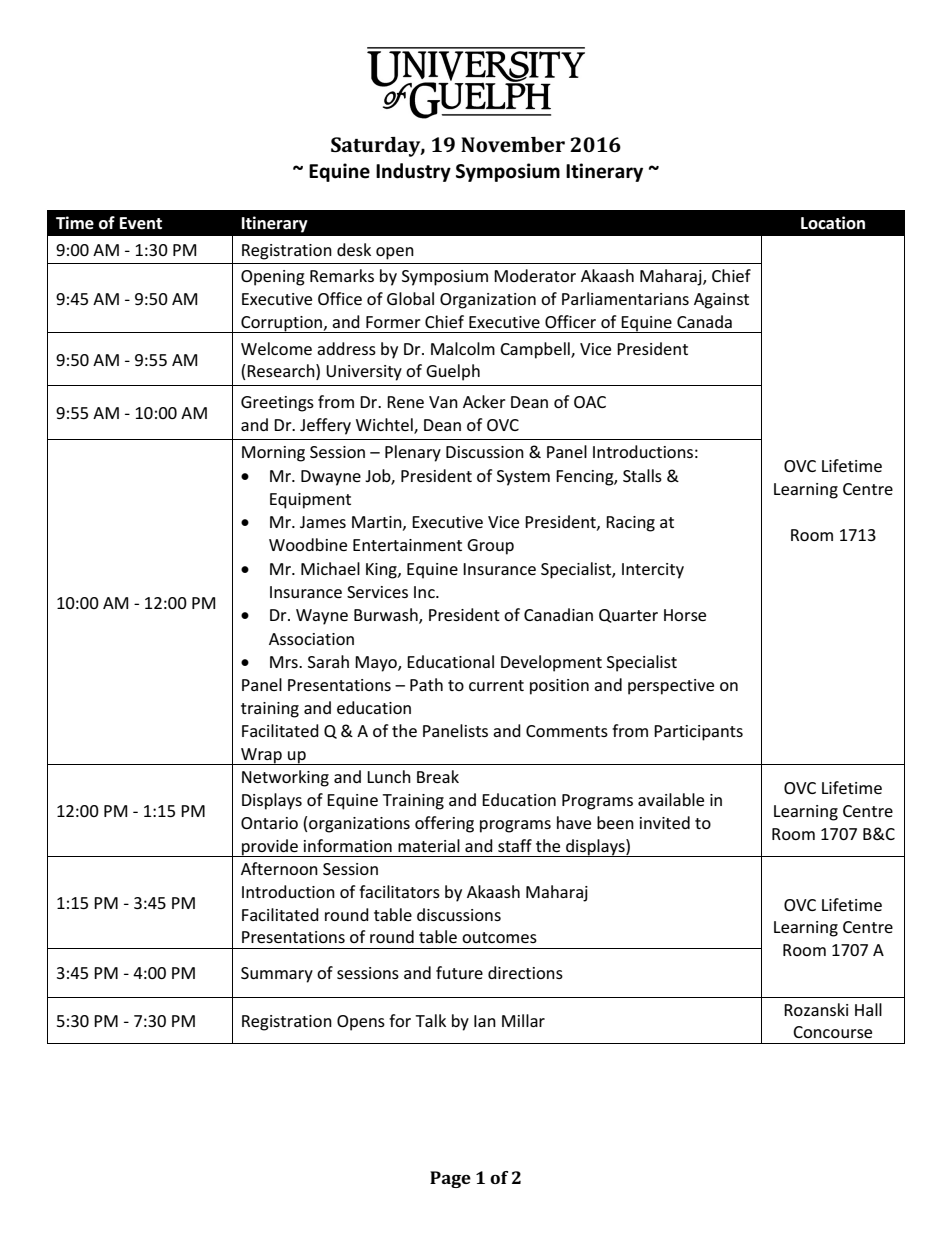 This screenshot has width=952, height=1233. Describe the element at coordinates (450, 1179) in the screenshot. I see `Page` at that location.
